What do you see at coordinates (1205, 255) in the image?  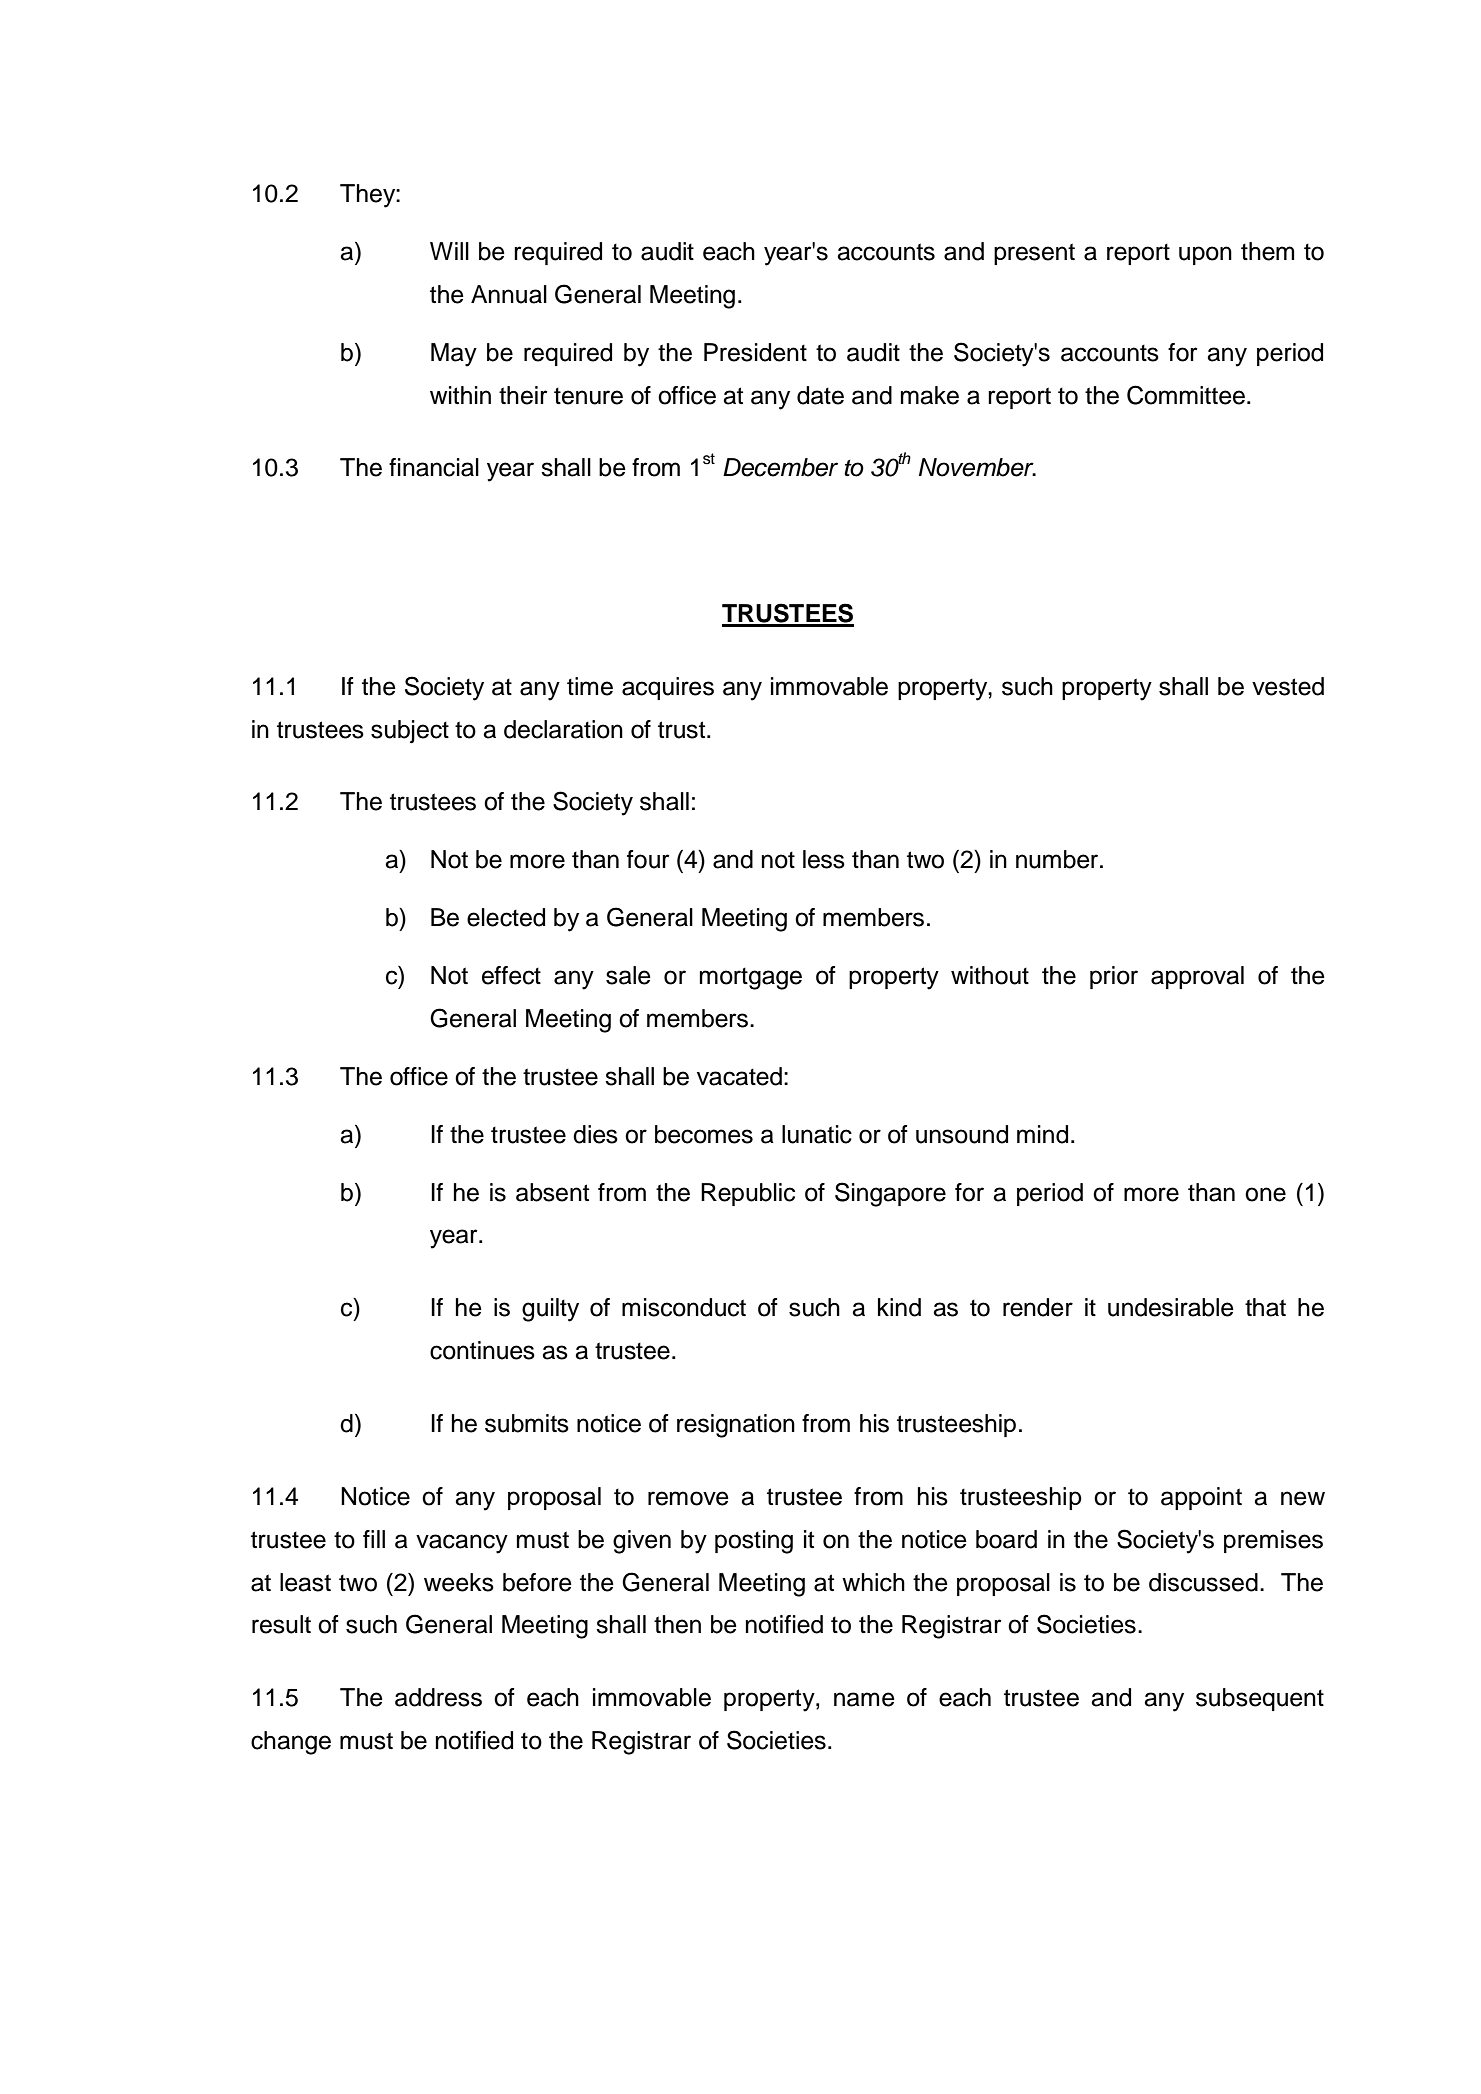 I see `upon` at bounding box center [1205, 255].
